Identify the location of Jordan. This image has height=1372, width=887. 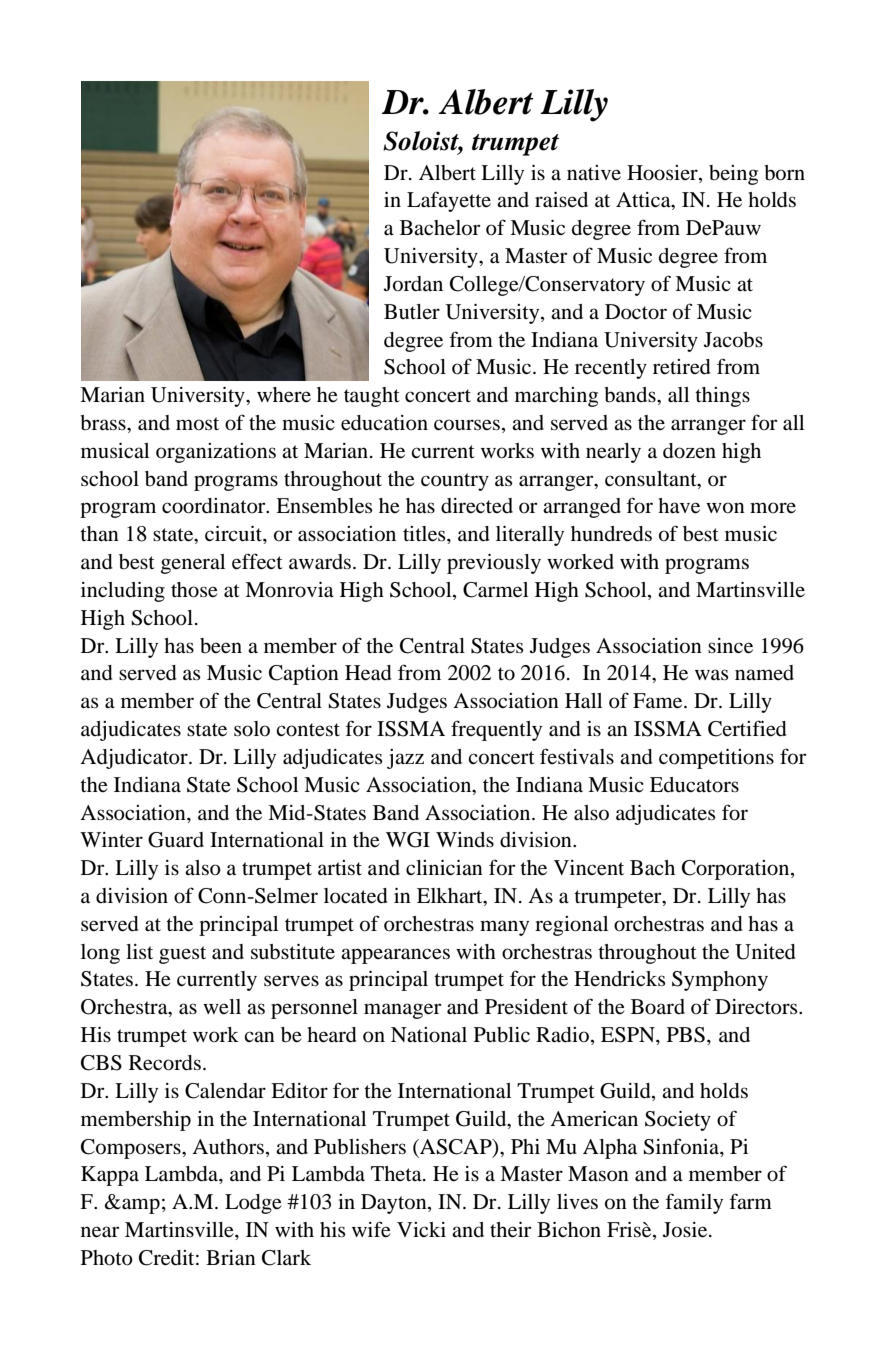
(413, 284).
